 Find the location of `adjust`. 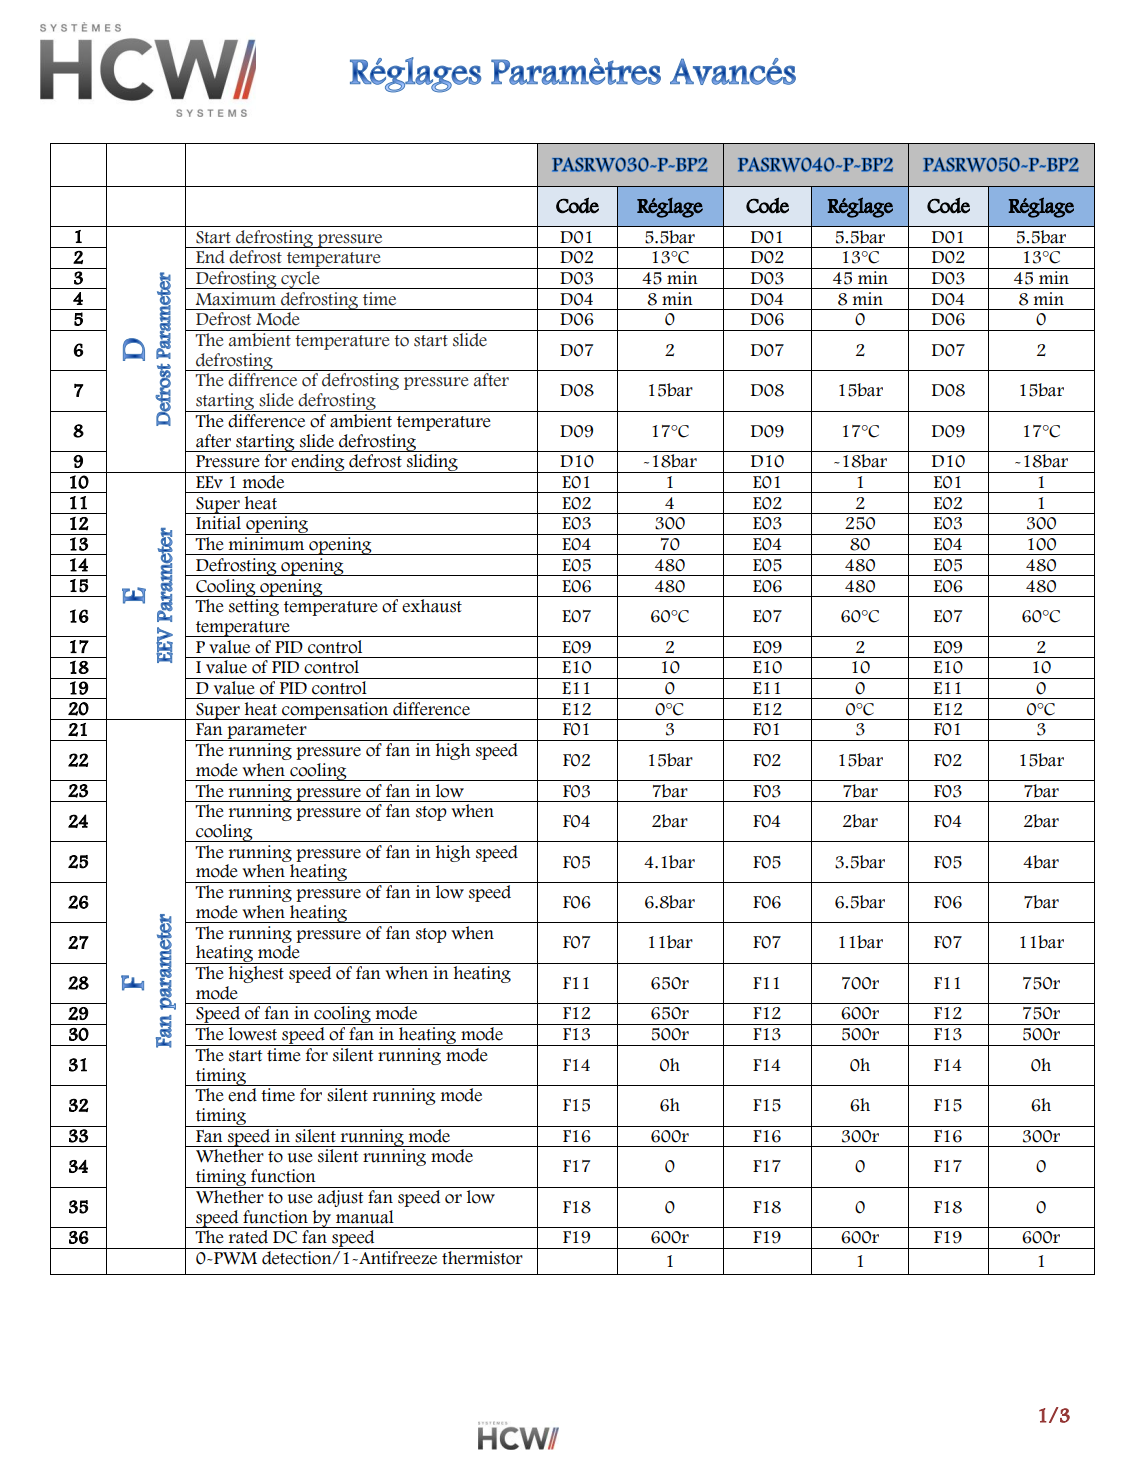

adjust is located at coordinates (340, 1198).
